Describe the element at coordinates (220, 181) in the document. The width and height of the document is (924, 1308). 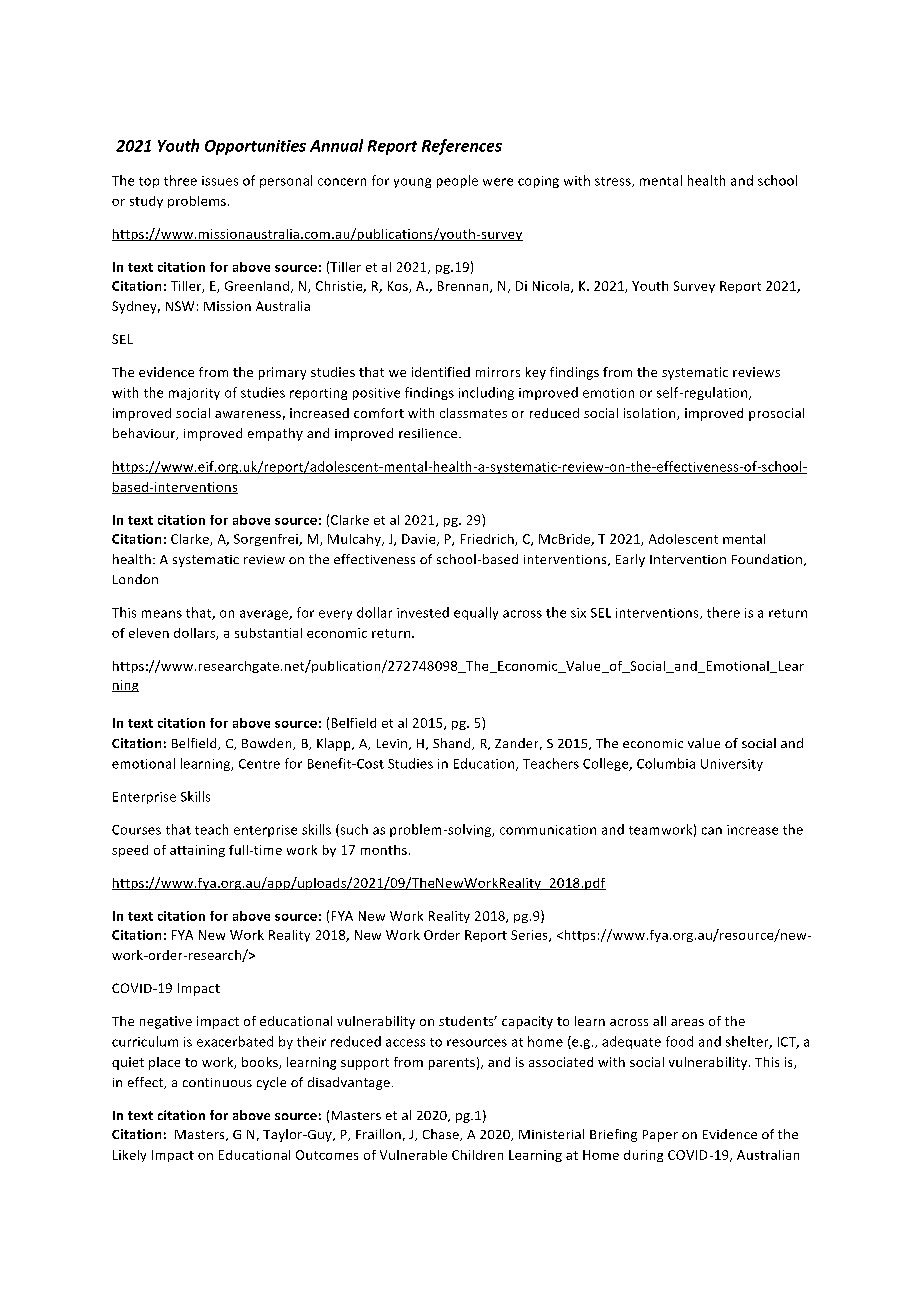
I see `issues` at that location.
